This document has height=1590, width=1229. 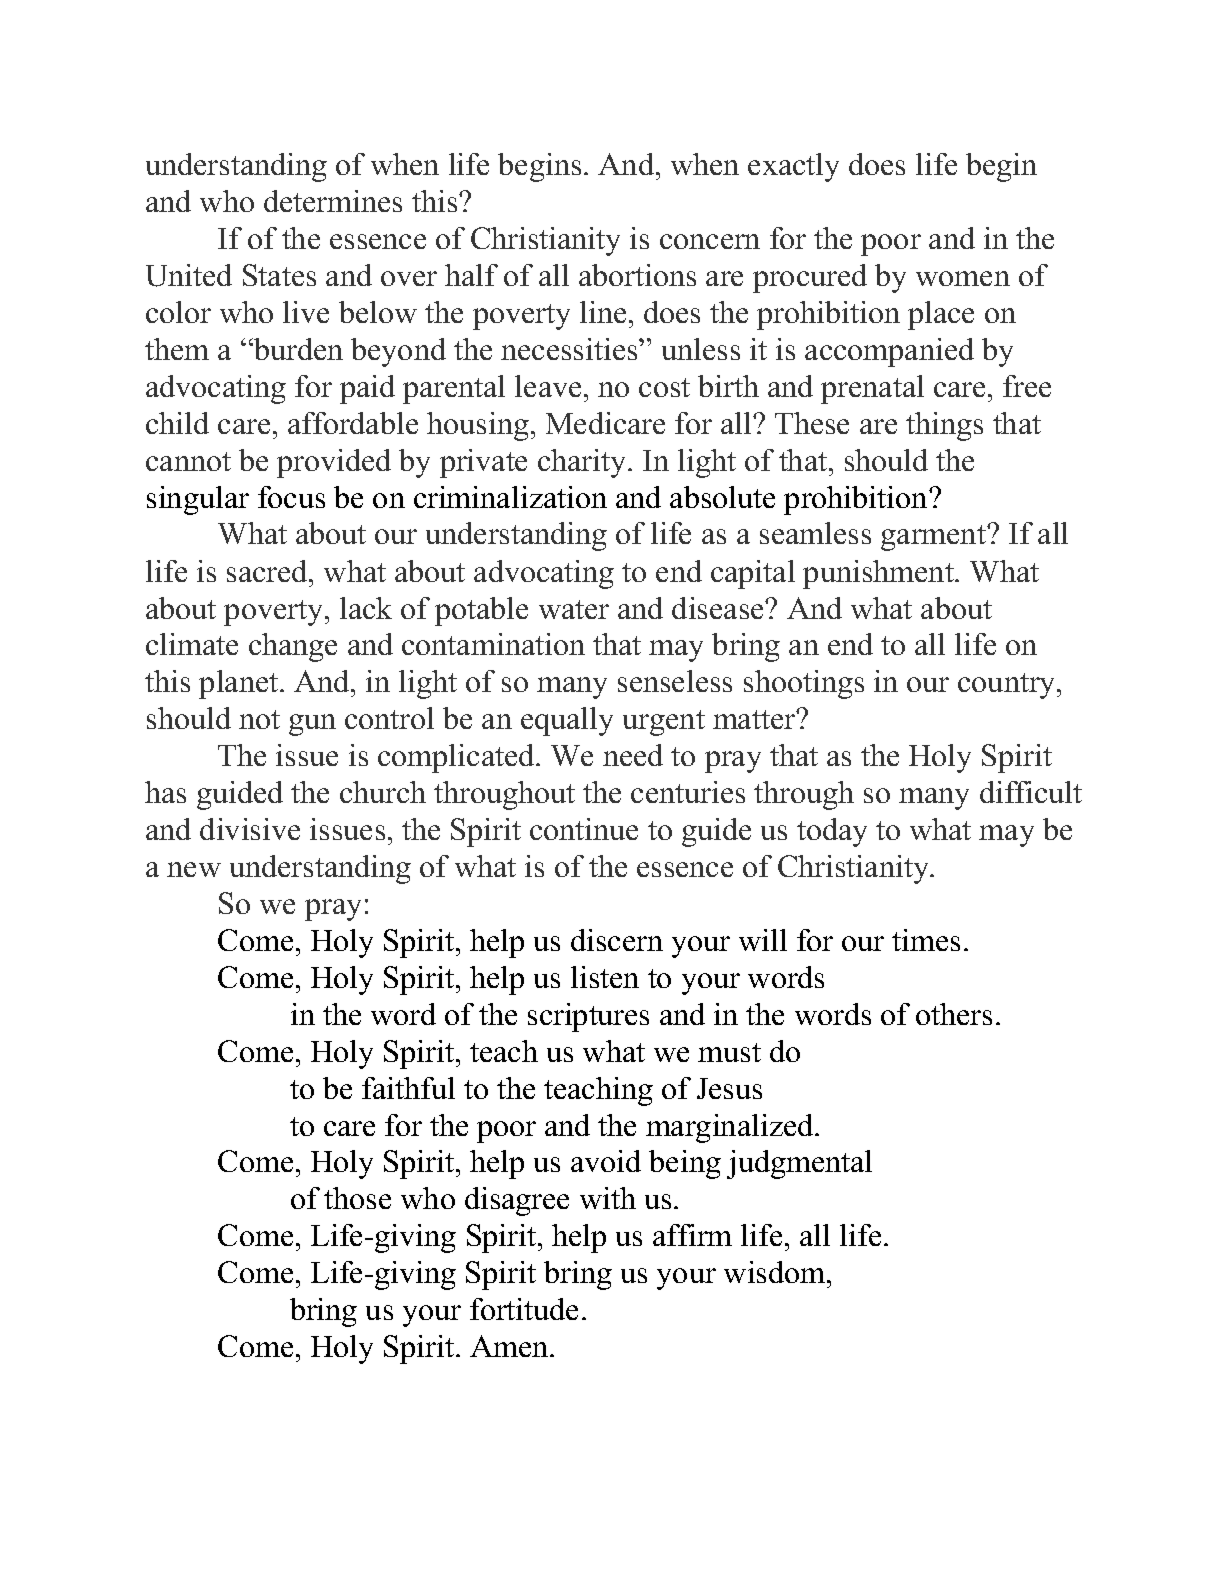 What do you see at coordinates (776, 1272) in the document?
I see `wisdom` at bounding box center [776, 1272].
